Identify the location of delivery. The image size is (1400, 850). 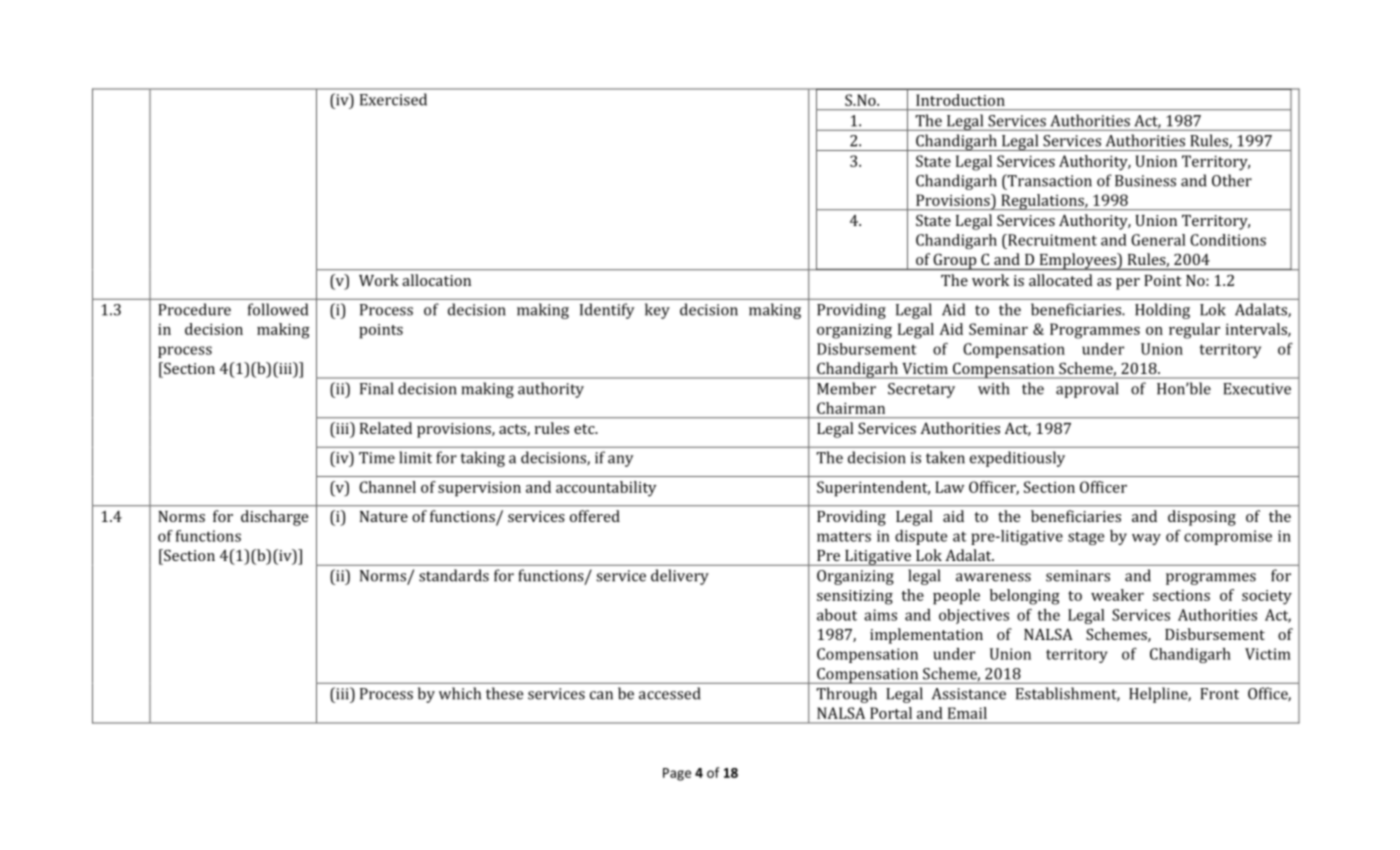
(680, 577).
